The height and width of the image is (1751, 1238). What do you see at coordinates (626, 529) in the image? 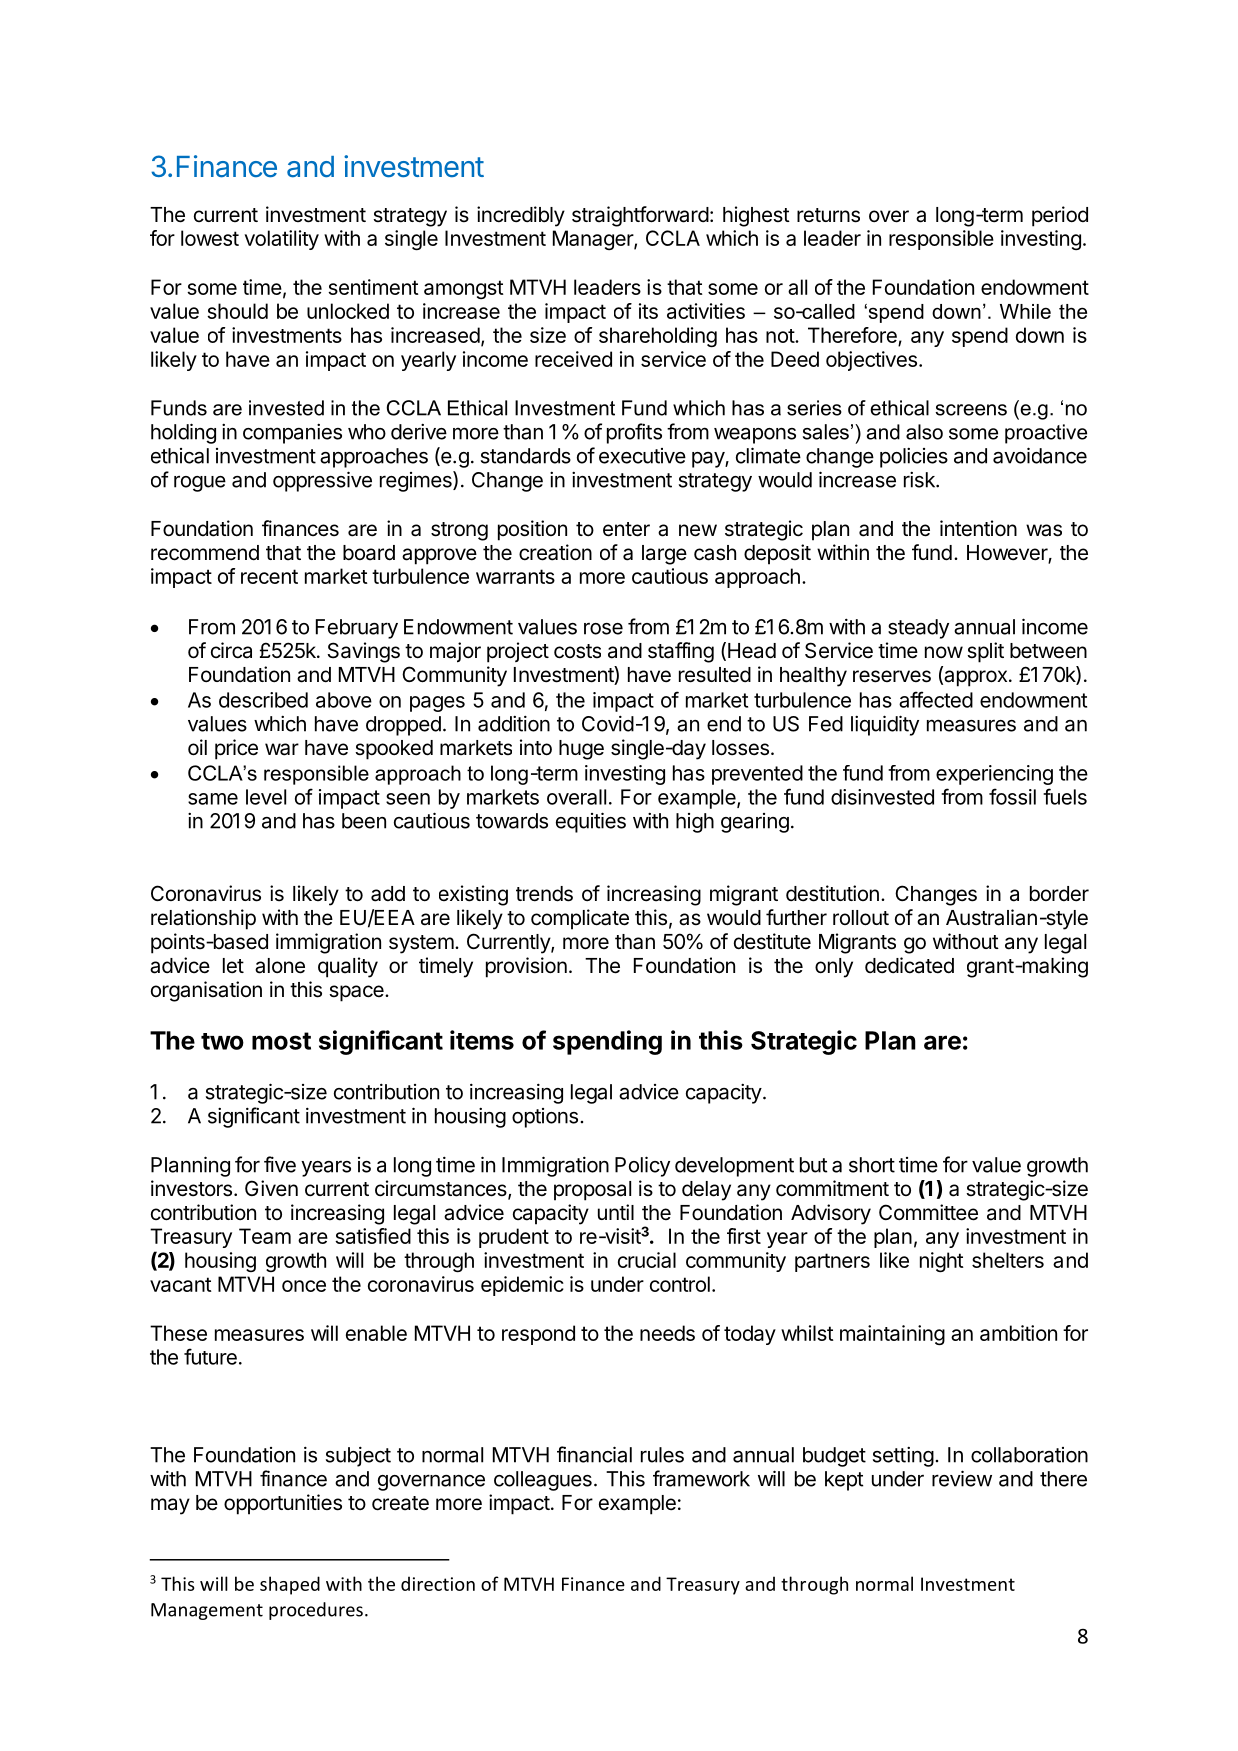
I see `enter` at bounding box center [626, 529].
